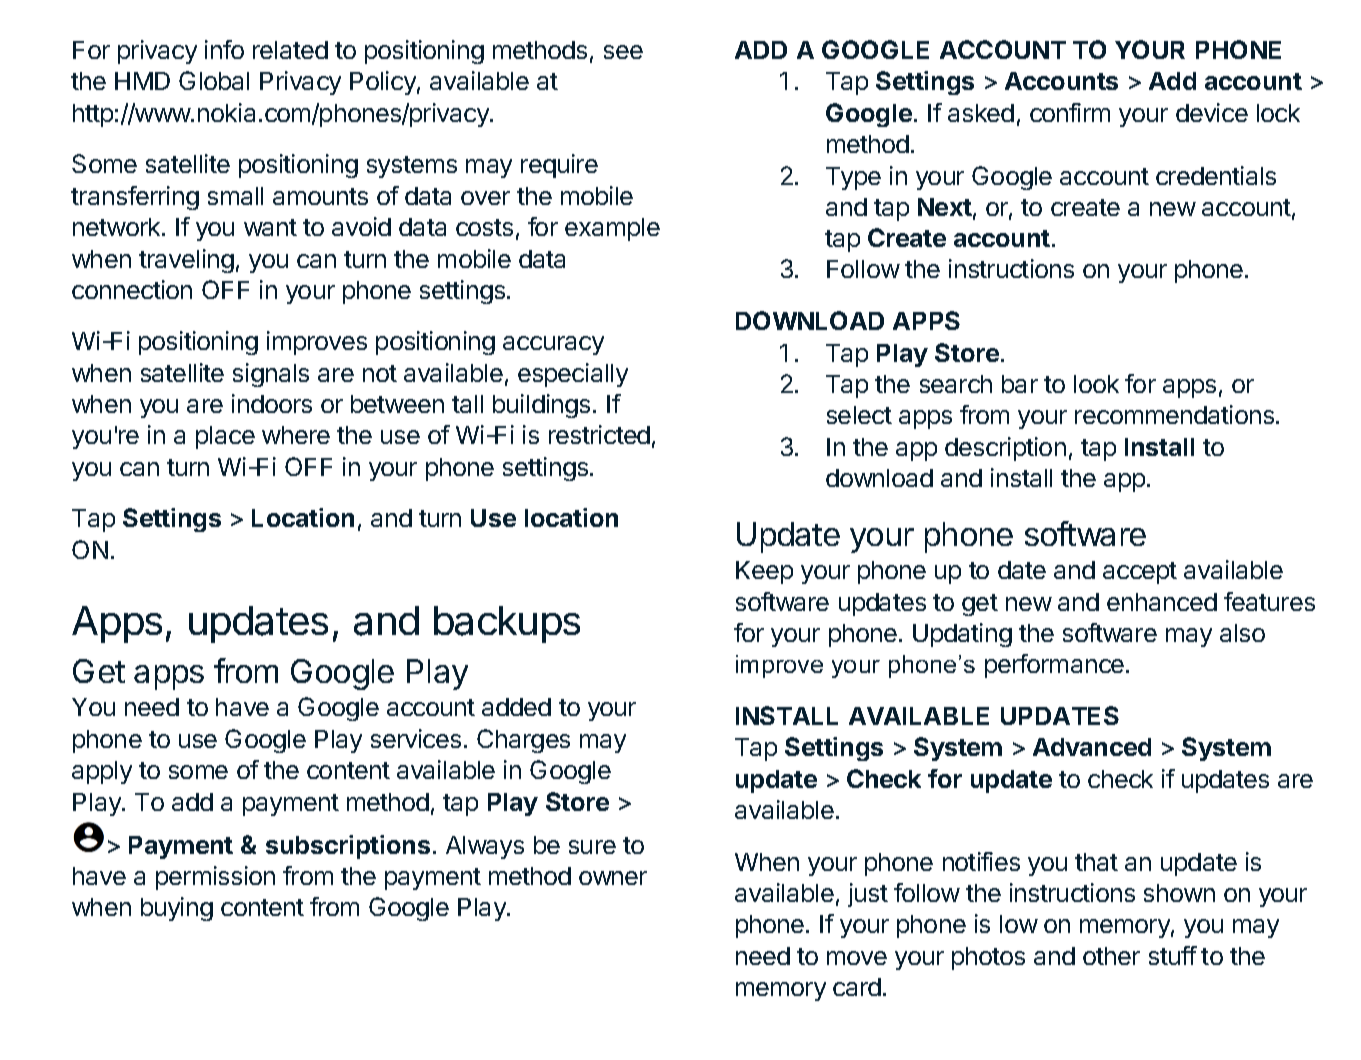 Image resolution: width=1361 pixels, height=1060 pixels. What do you see at coordinates (1070, 112) in the screenshot?
I see `confirm` at bounding box center [1070, 112].
